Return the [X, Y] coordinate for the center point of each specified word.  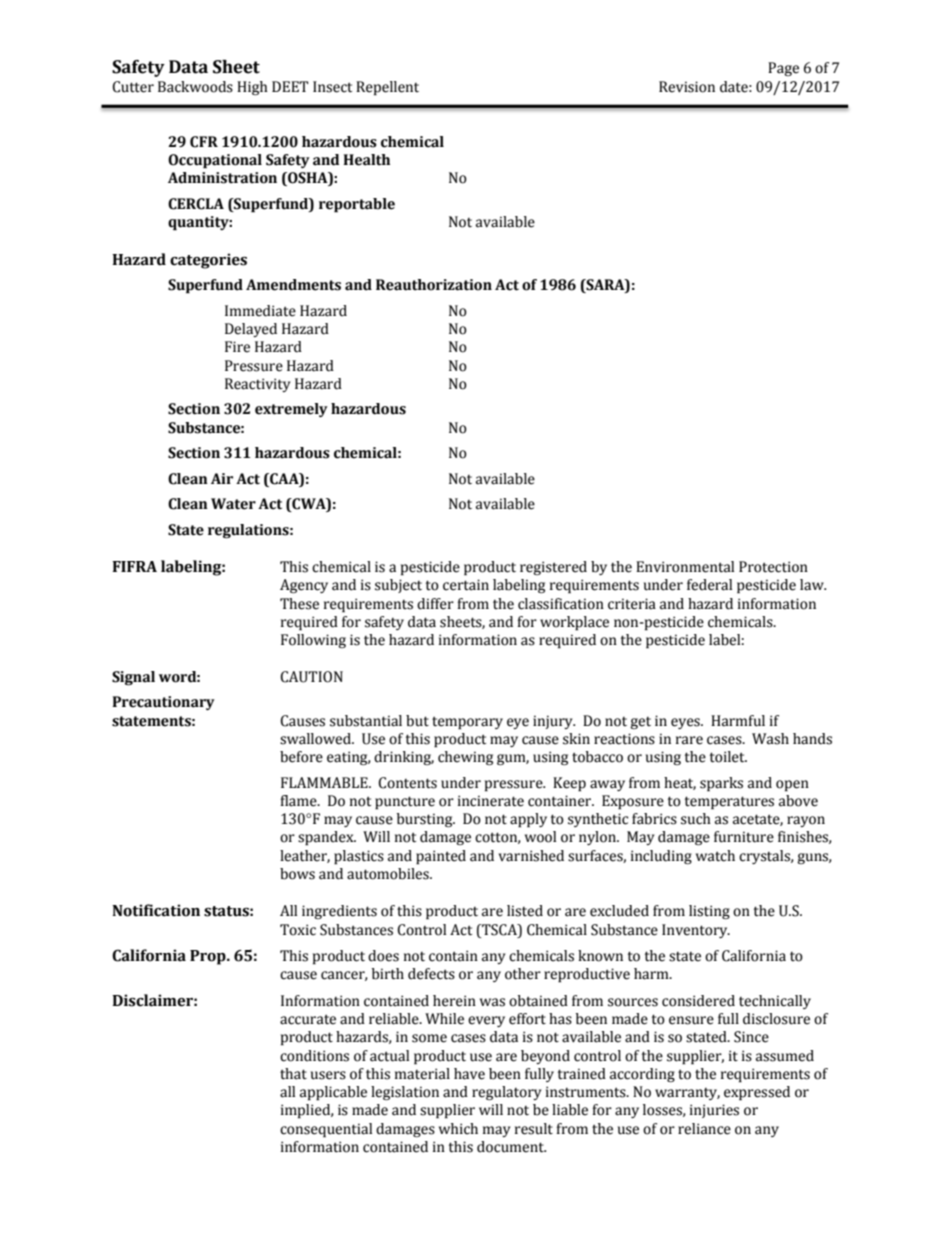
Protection [773, 567]
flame [299, 801]
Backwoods [195, 87]
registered [553, 568]
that [293, 1074]
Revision [687, 87]
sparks [721, 784]
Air [222, 478]
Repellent [387, 88]
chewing [465, 758]
